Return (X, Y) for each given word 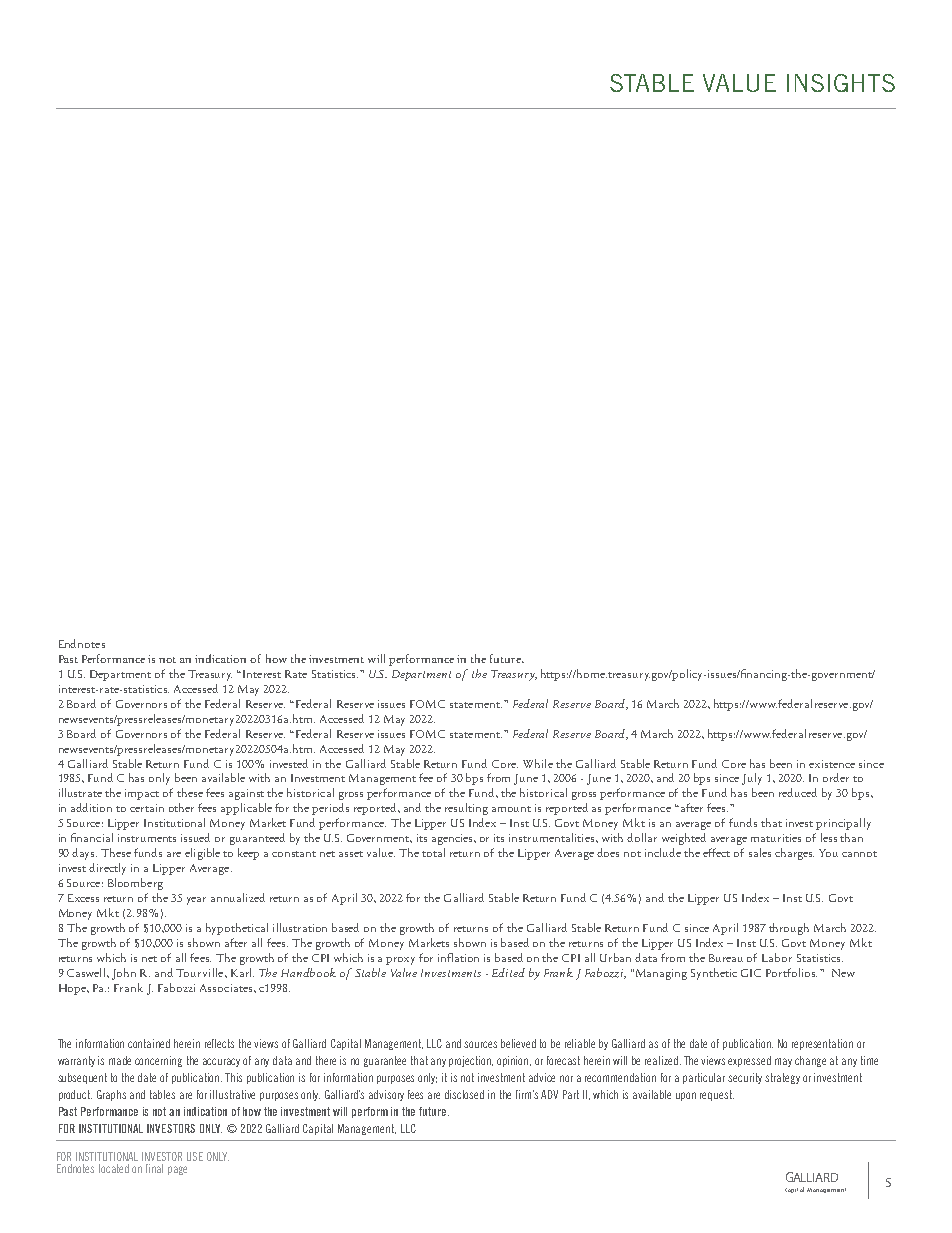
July (752, 779)
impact (142, 794)
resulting (466, 809)
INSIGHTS (841, 83)
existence (832, 764)
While (538, 763)
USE (195, 1156)
